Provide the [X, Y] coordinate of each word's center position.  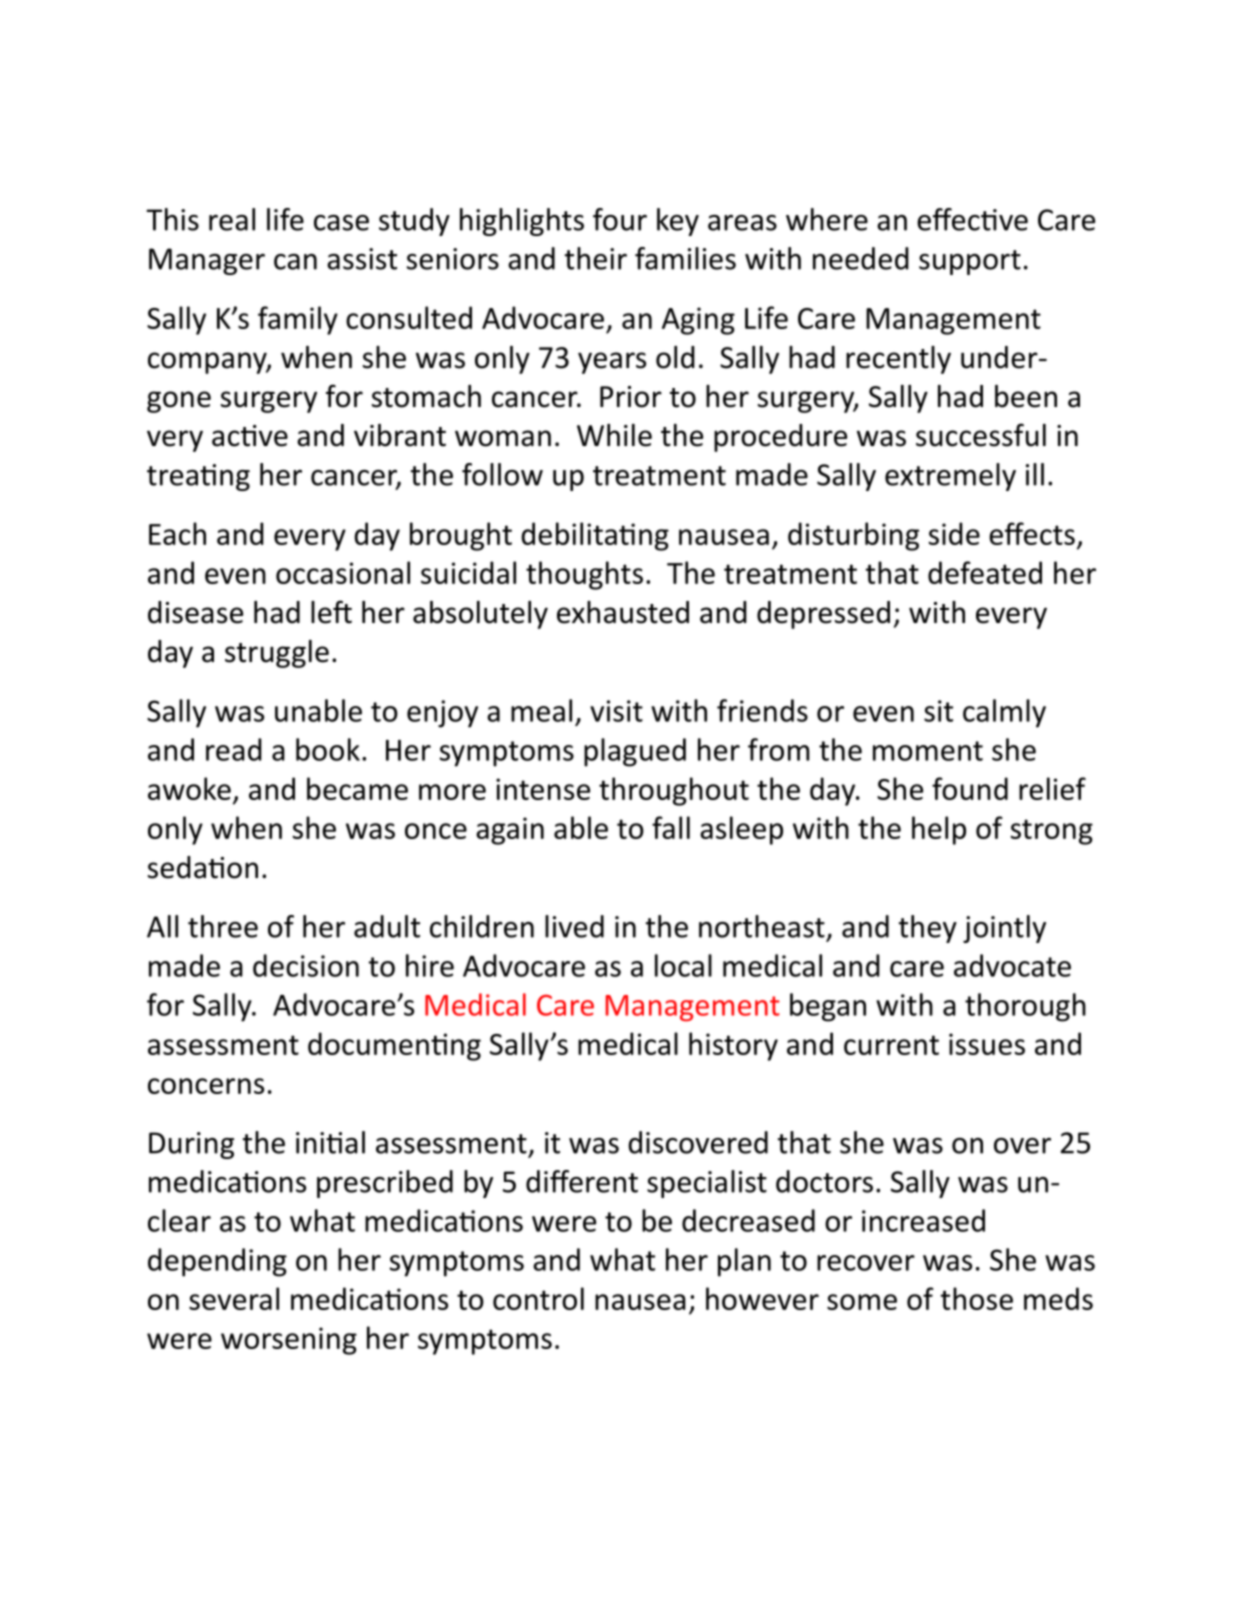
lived [574, 926]
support [970, 262]
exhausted [623, 612]
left [331, 612]
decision [306, 965]
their [596, 258]
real [232, 219]
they [928, 929]
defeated [985, 572]
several [234, 1298]
